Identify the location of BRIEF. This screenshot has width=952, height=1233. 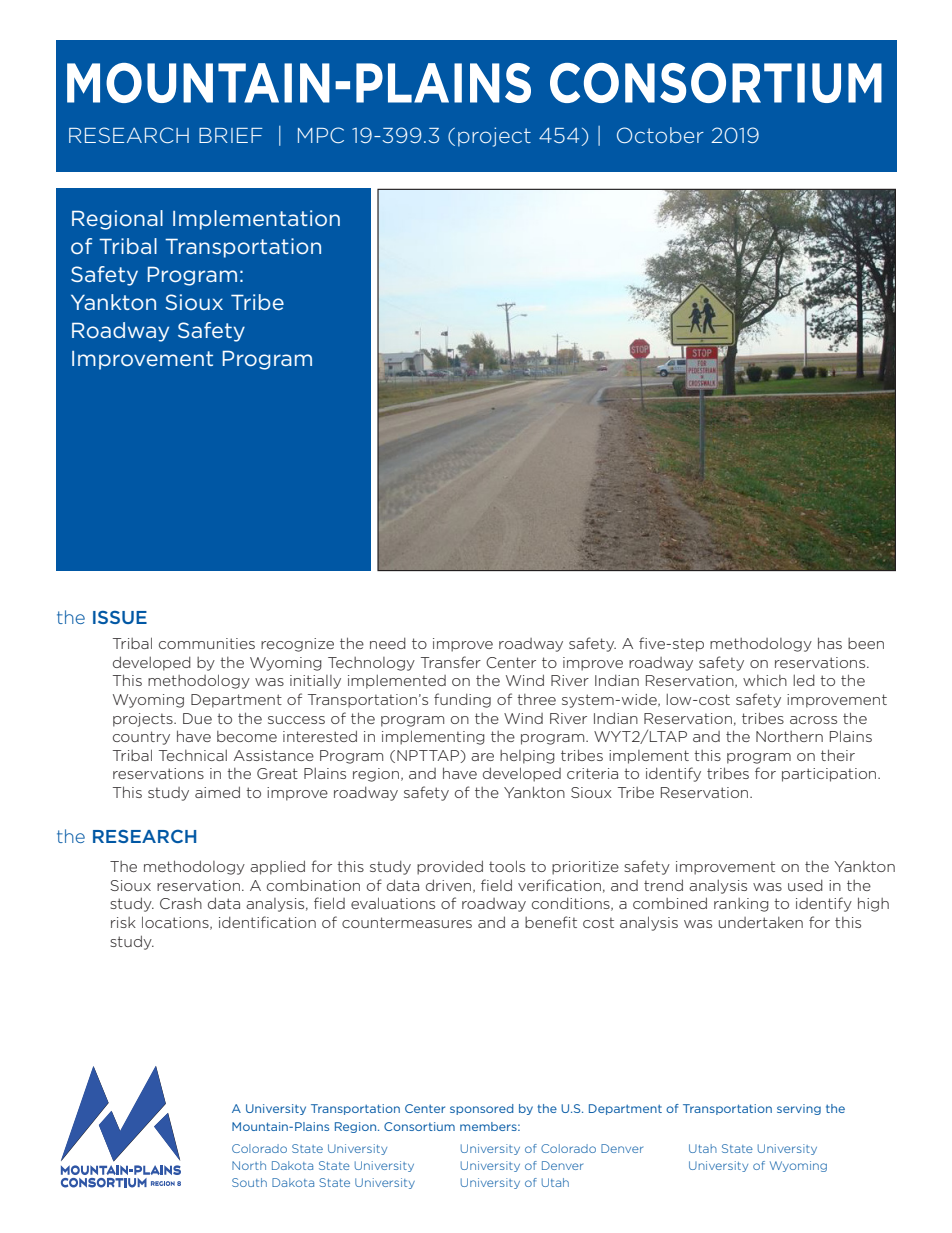
(231, 135).
